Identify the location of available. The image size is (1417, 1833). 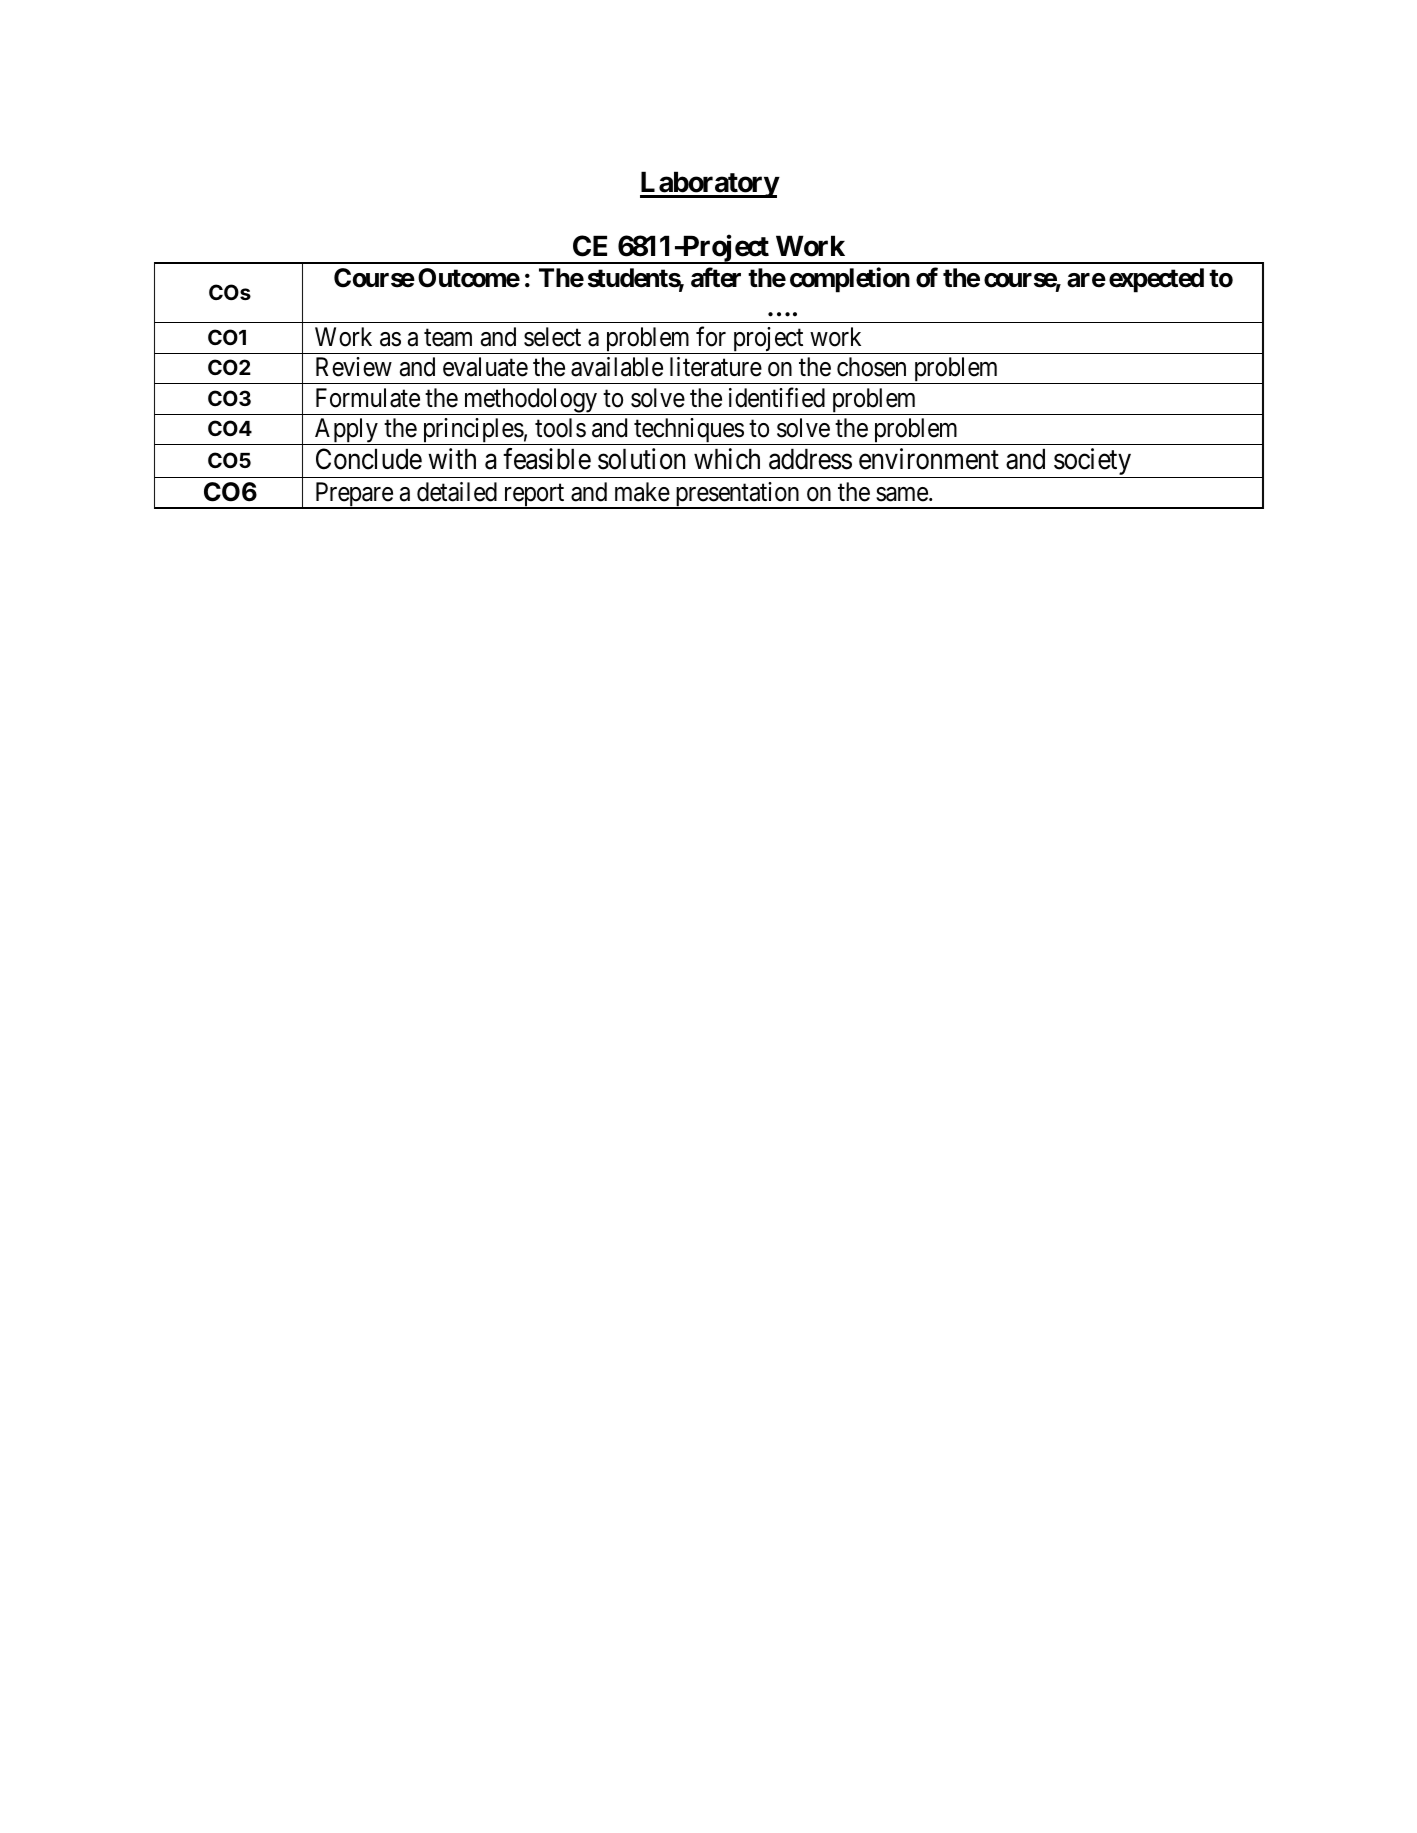
(617, 367).
